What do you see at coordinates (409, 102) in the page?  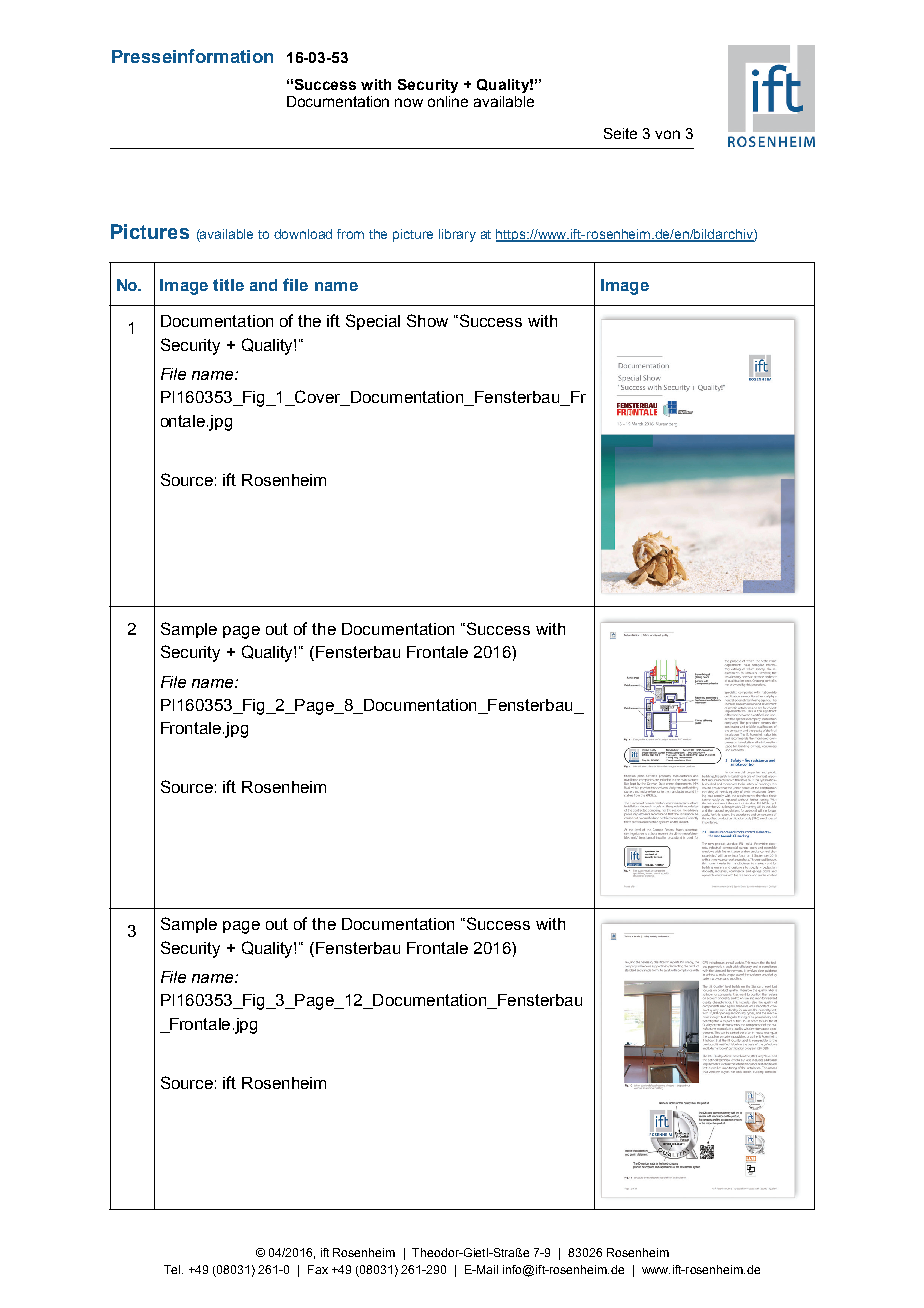 I see `now` at bounding box center [409, 102].
